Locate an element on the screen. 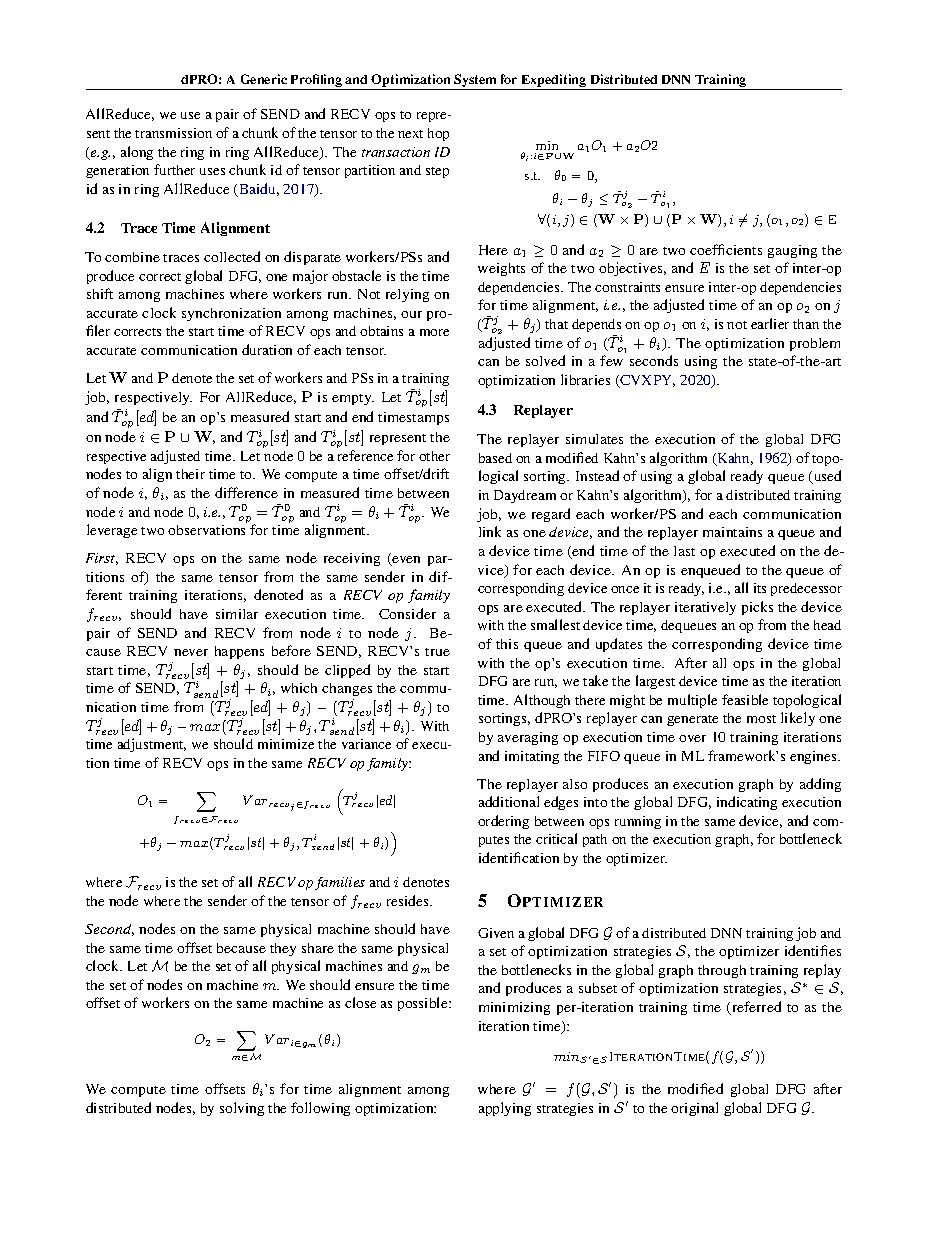 The width and height of the screenshot is (952, 1233). Consider is located at coordinates (407, 613).
